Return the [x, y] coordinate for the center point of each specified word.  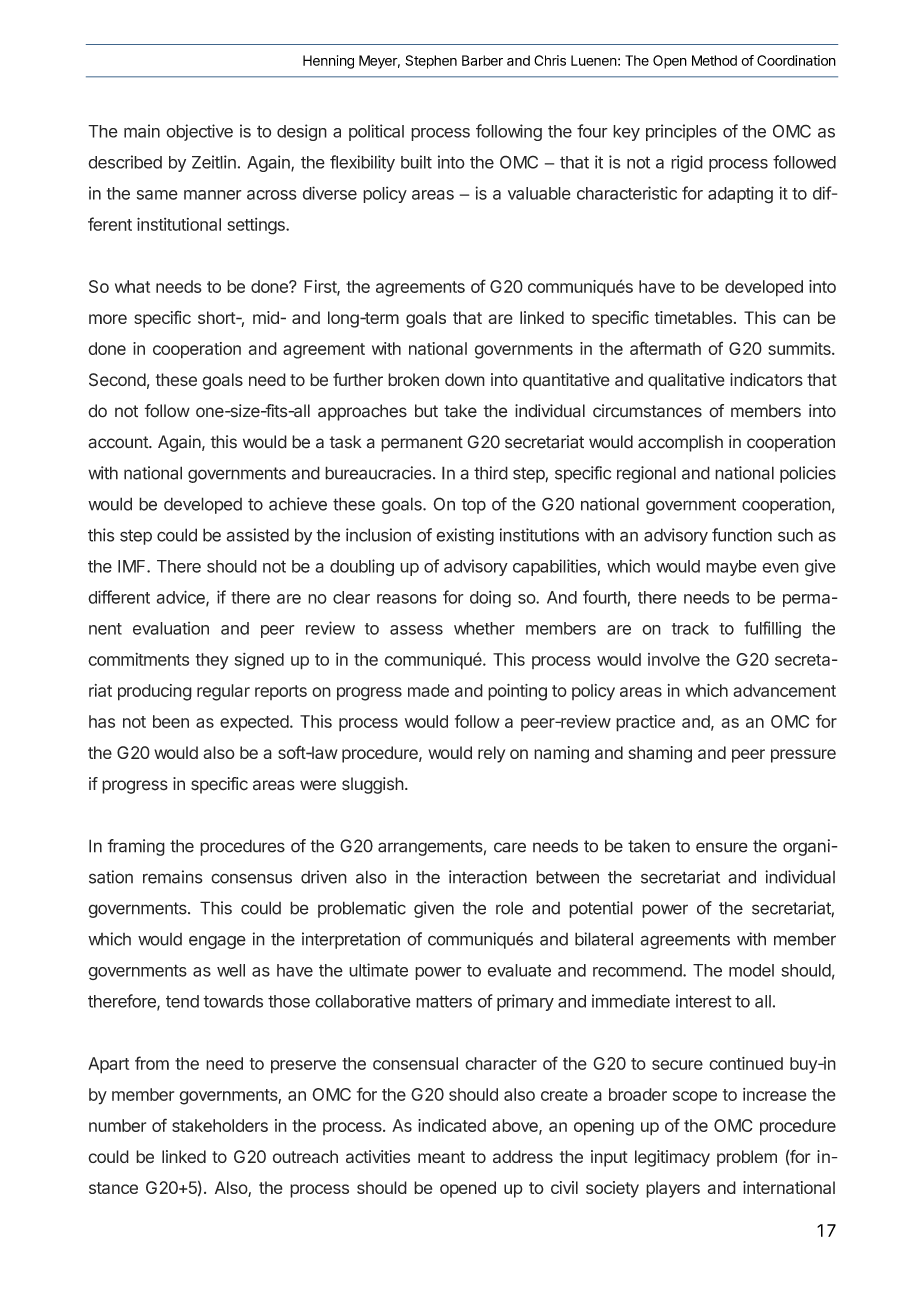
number [117, 1125]
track [690, 628]
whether [484, 628]
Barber [482, 60]
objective [199, 132]
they [212, 661]
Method [714, 60]
